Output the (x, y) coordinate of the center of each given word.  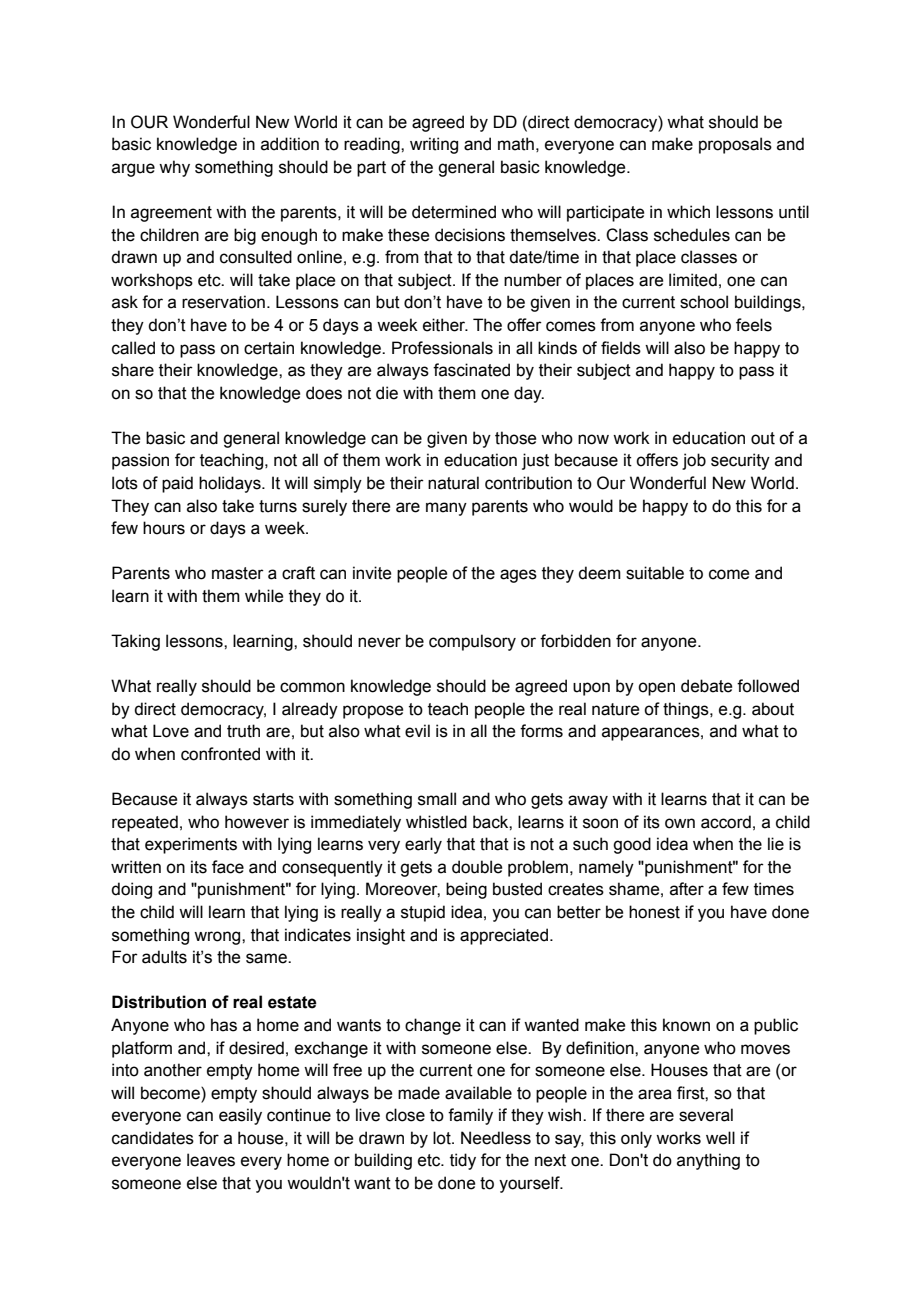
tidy (463, 1161)
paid (177, 484)
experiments (191, 845)
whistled (436, 822)
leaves (211, 1160)
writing (434, 145)
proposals (735, 145)
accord (726, 822)
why (174, 168)
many (446, 509)
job (694, 461)
